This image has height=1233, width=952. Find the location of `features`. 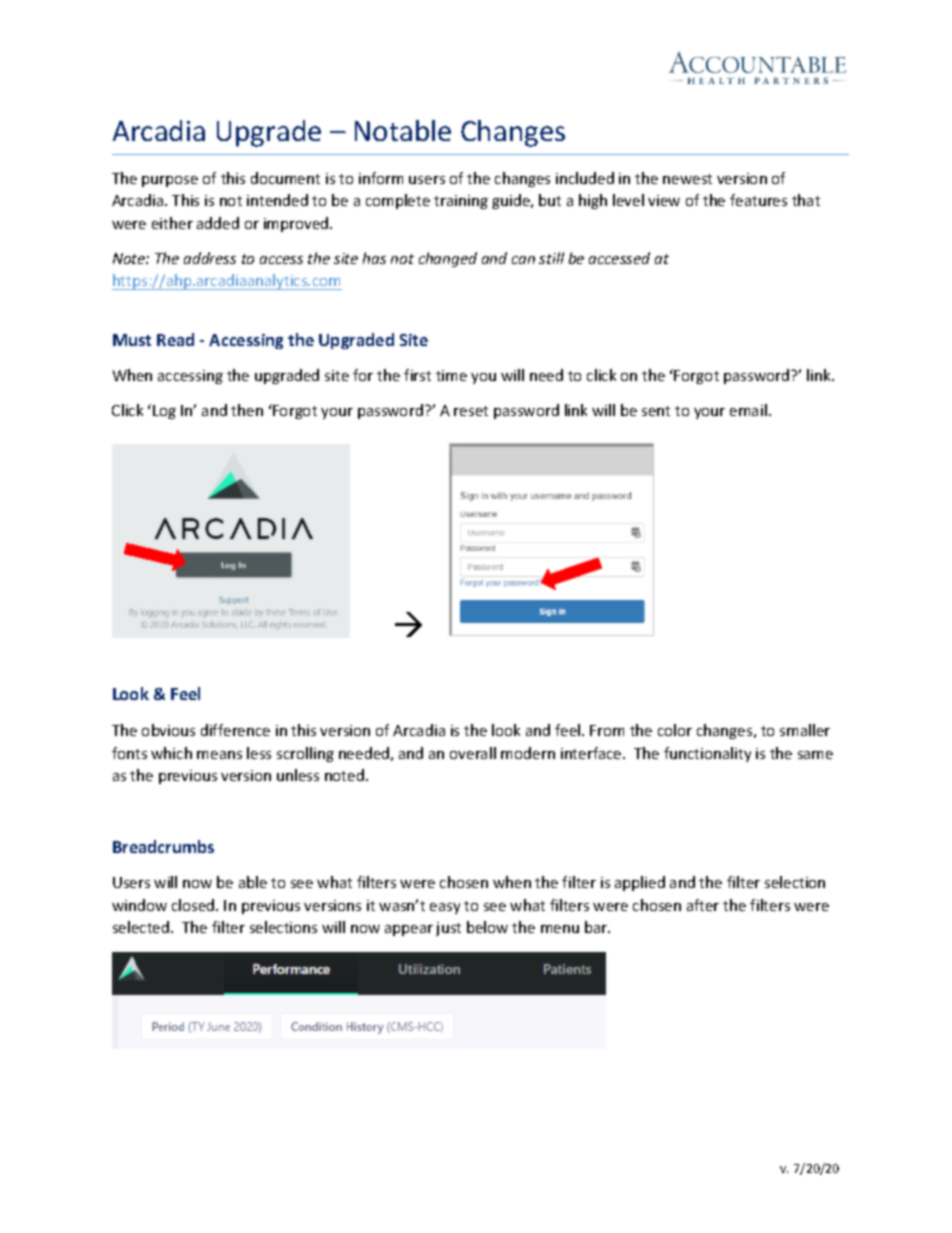

features is located at coordinates (758, 200).
